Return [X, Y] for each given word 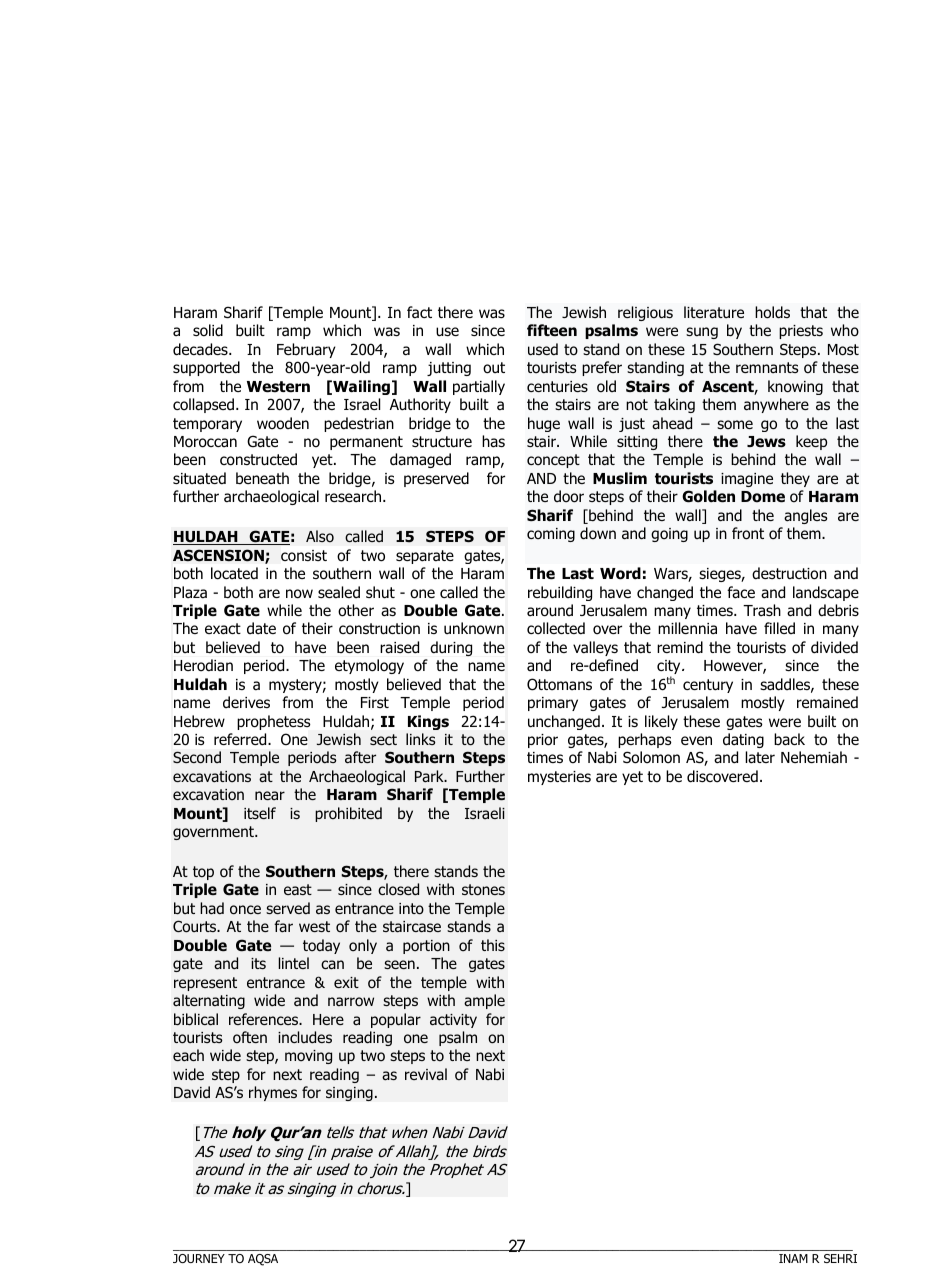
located [234, 573]
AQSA [263, 1260]
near [270, 795]
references [265, 1019]
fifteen [552, 330]
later [760, 757]
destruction [789, 573]
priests [801, 332]
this [493, 945]
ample [484, 1001]
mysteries [559, 778]
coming [551, 535]
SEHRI [840, 1258]
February [306, 350]
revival [426, 1074]
